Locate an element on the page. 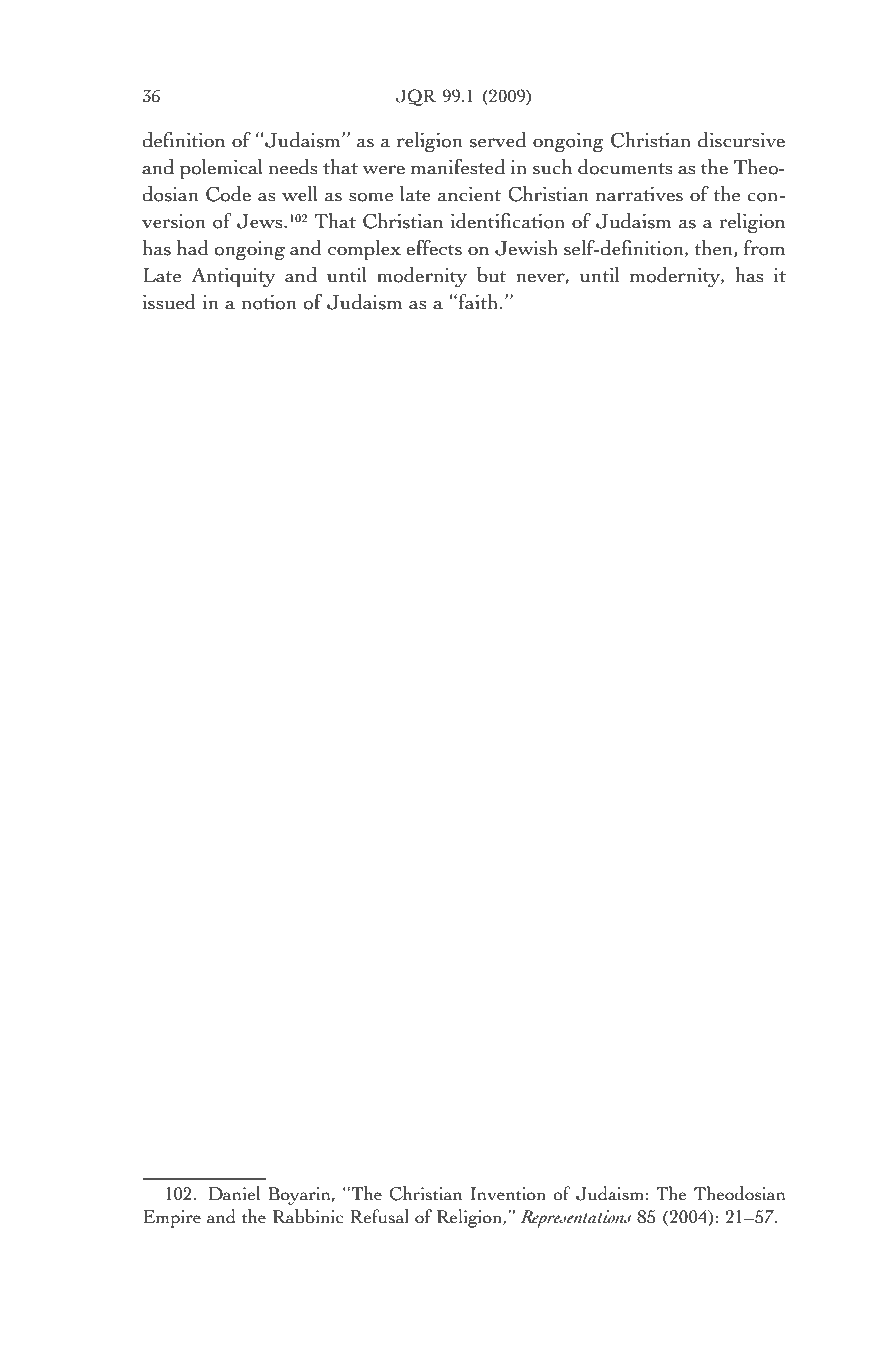 The height and width of the page is (1345, 896). Representations is located at coordinates (576, 1219).
